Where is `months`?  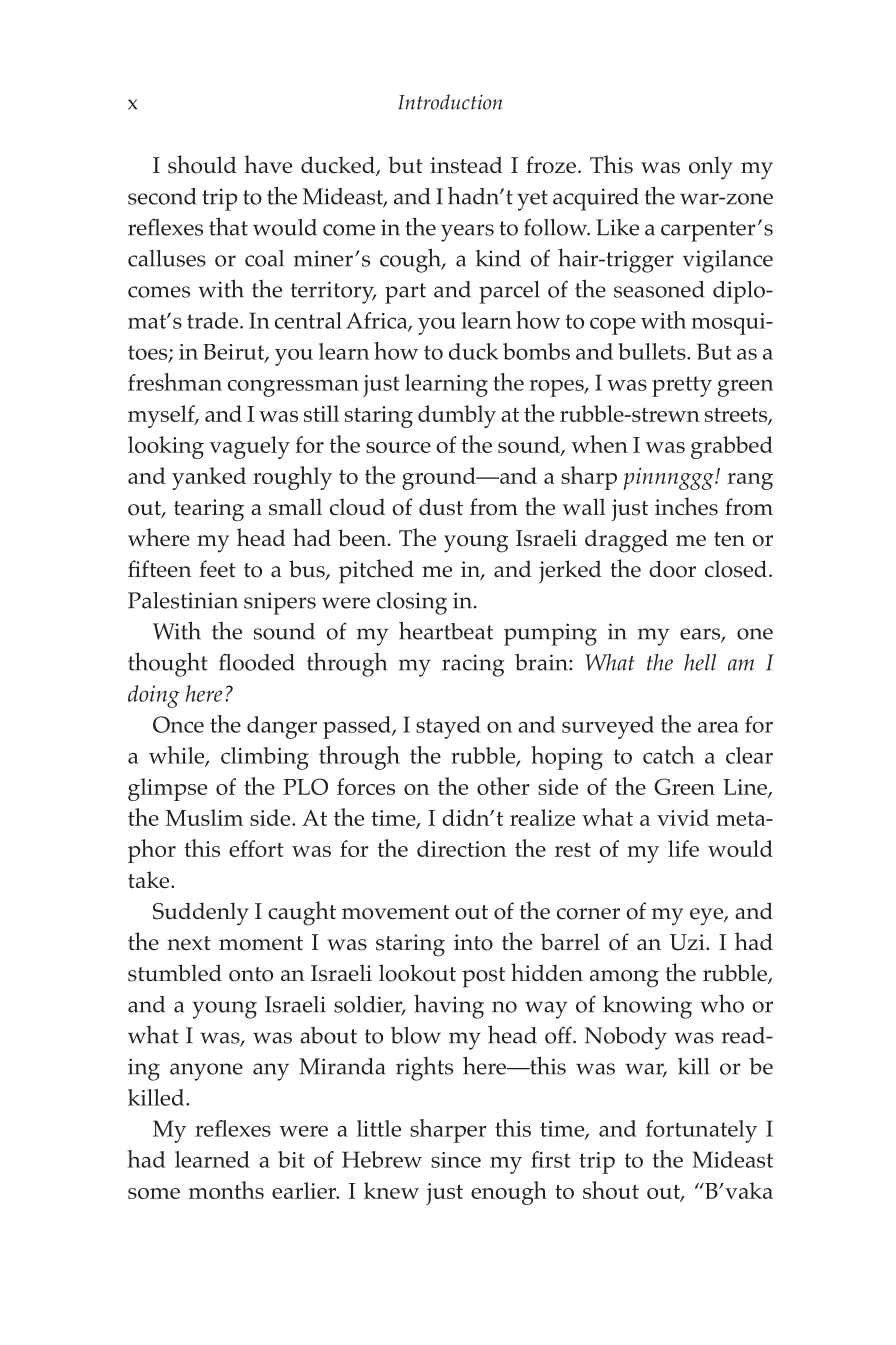 months is located at coordinates (226, 1190).
